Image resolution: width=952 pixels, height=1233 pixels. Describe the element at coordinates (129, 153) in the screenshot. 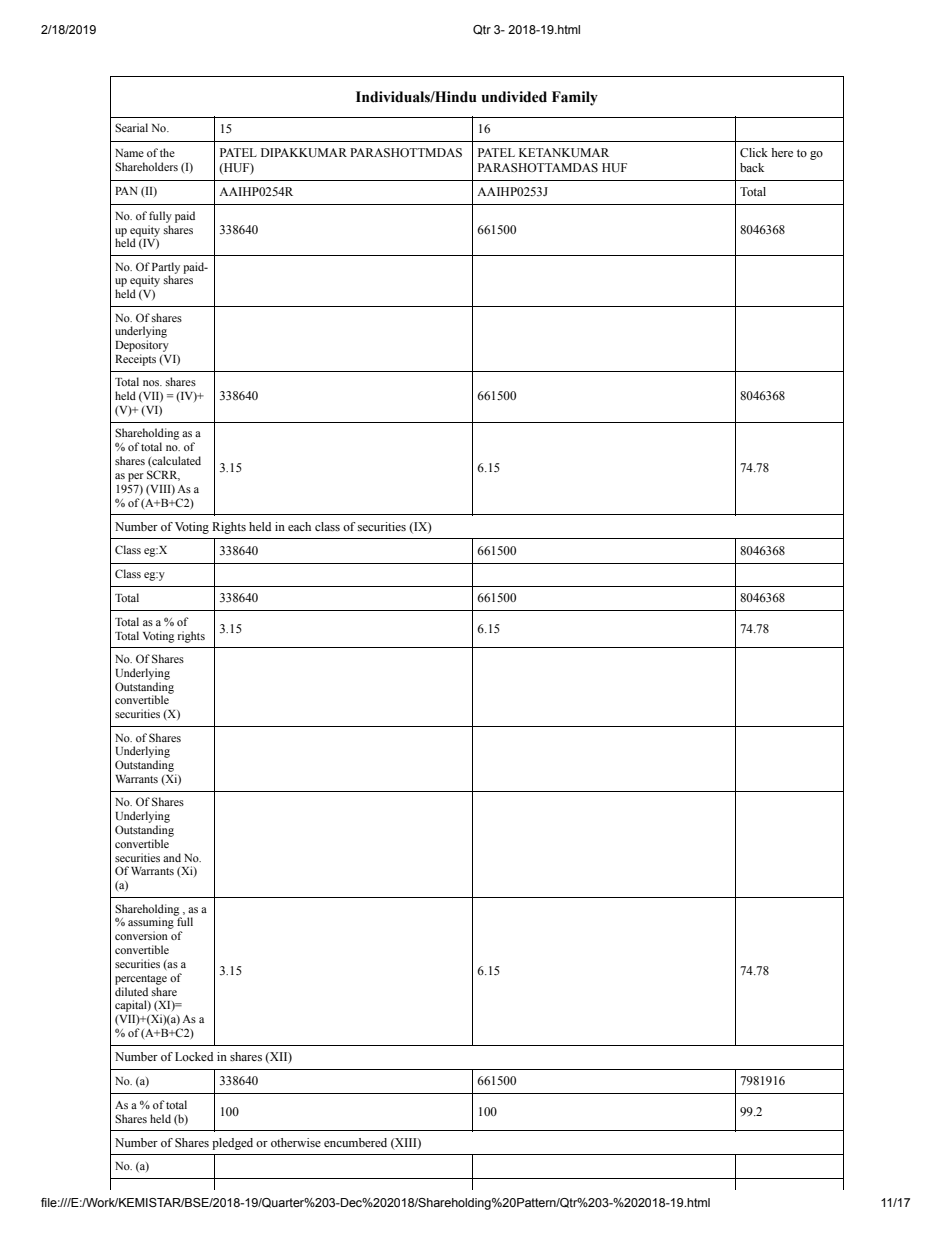

I see `Name` at that location.
